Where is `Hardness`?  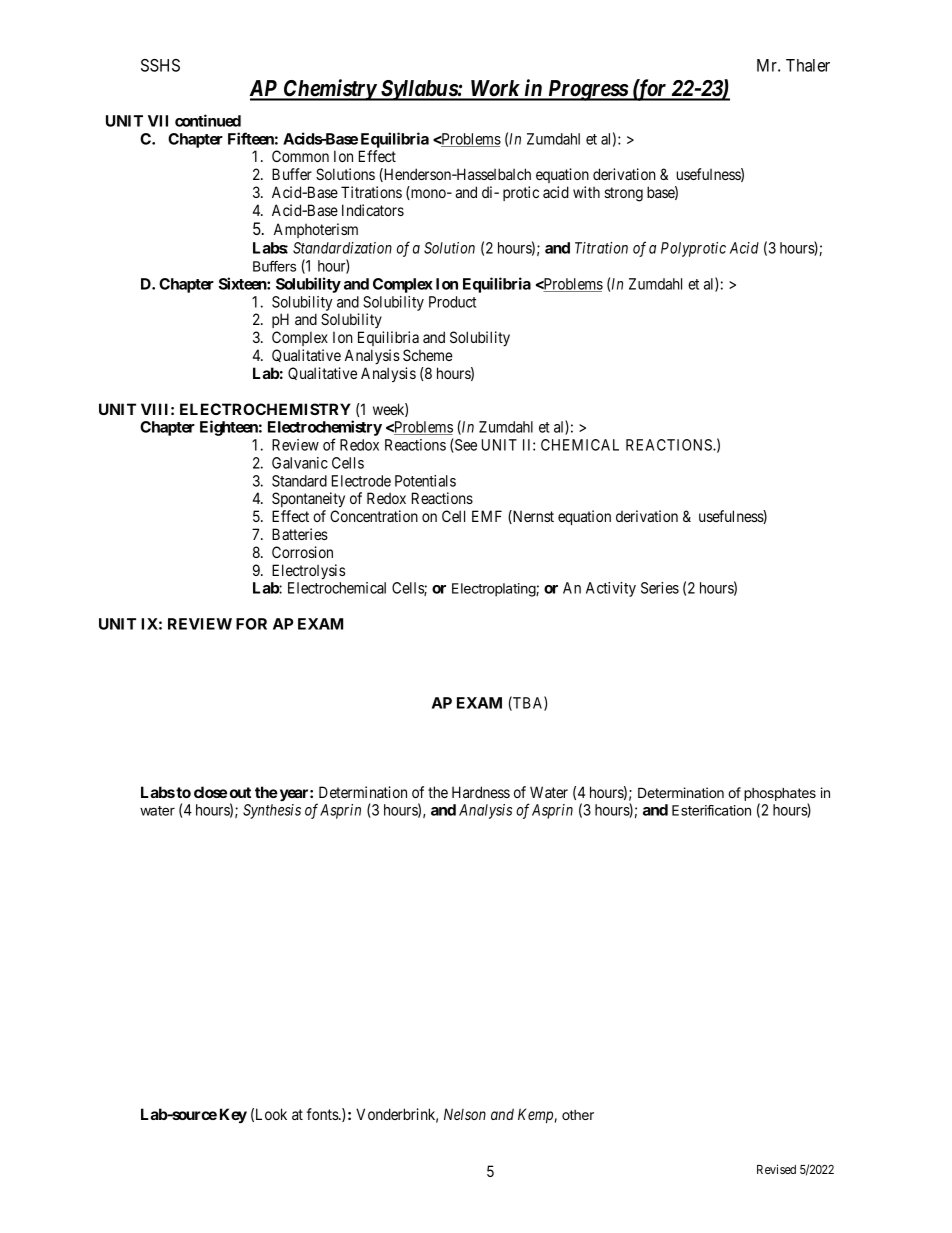 Hardness is located at coordinates (481, 792).
